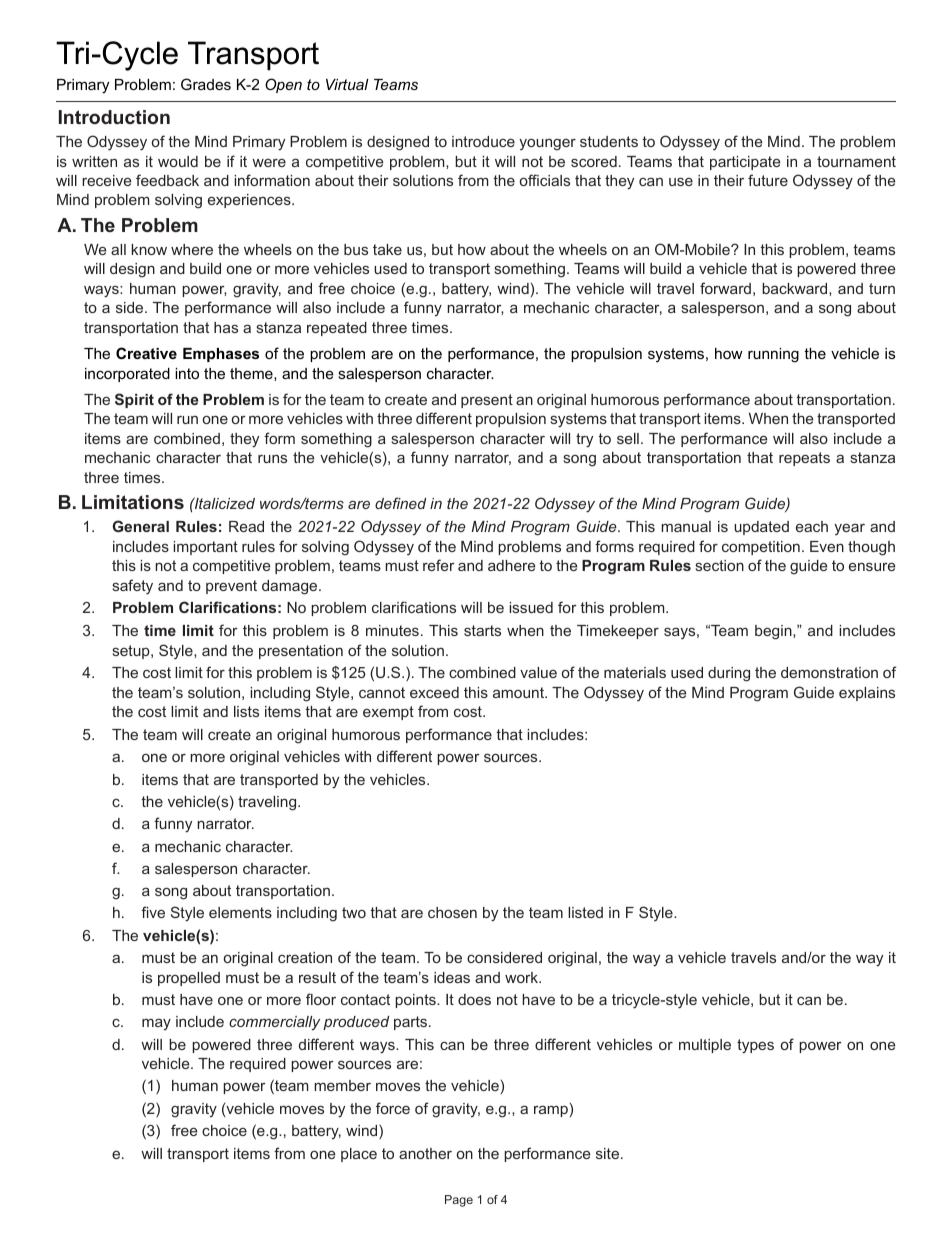 Image resolution: width=952 pixels, height=1233 pixels. Describe the element at coordinates (459, 1201) in the page. I see `Page` at that location.
